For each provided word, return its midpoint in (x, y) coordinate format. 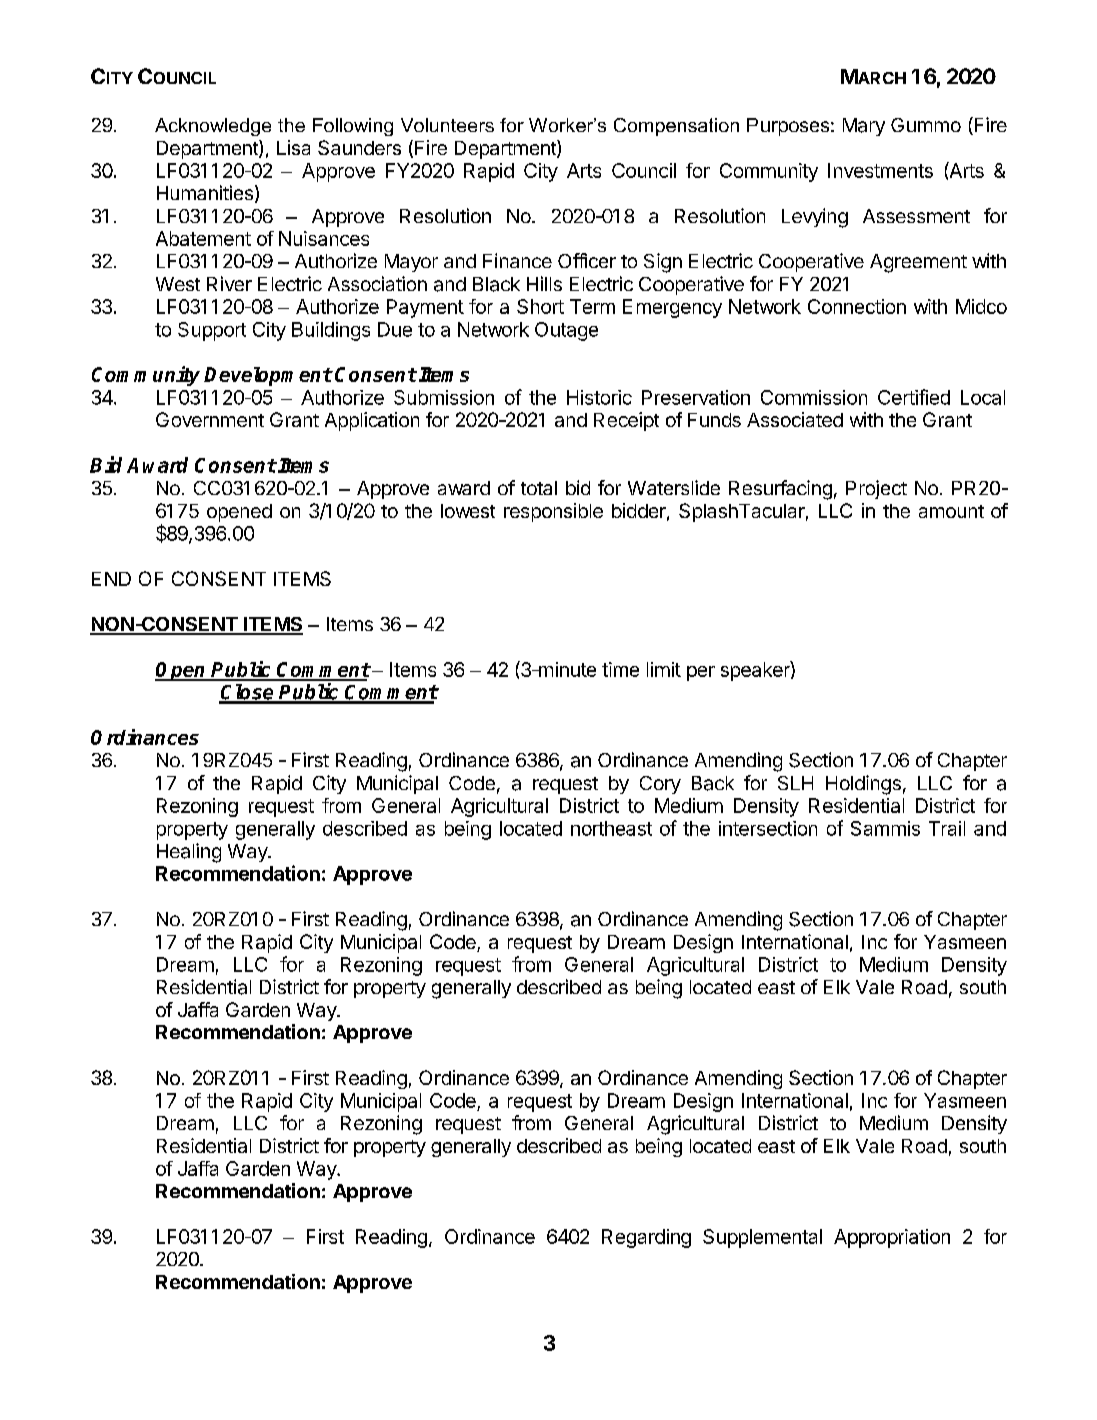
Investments (880, 170)
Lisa (293, 147)
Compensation (676, 127)
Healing (189, 853)
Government (210, 419)
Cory (660, 785)
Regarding (646, 1238)
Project (876, 489)
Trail (947, 828)
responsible (553, 512)
